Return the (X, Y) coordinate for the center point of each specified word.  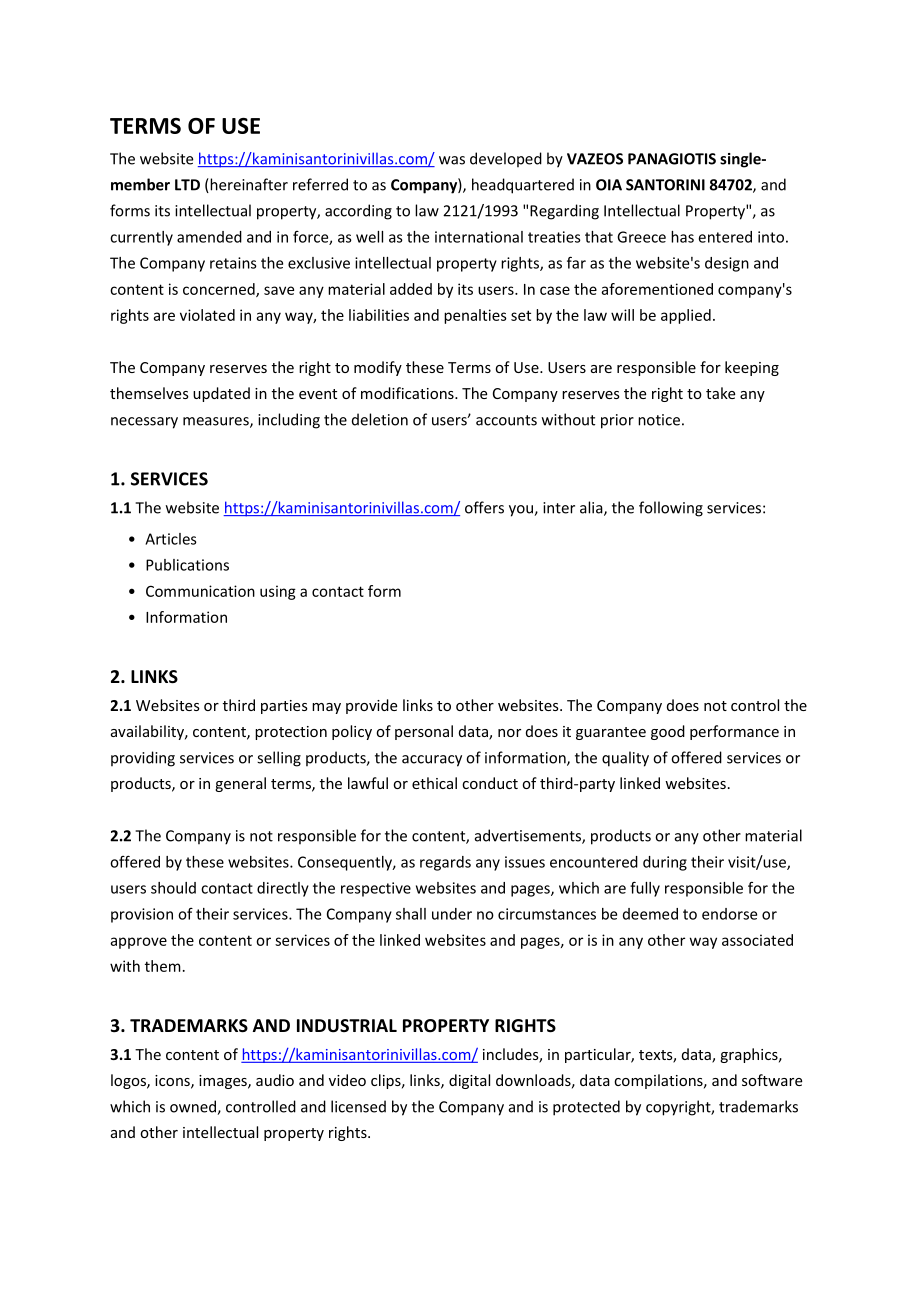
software (772, 1080)
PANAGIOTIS (672, 159)
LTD (187, 185)
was (452, 160)
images (224, 1082)
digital (469, 1081)
